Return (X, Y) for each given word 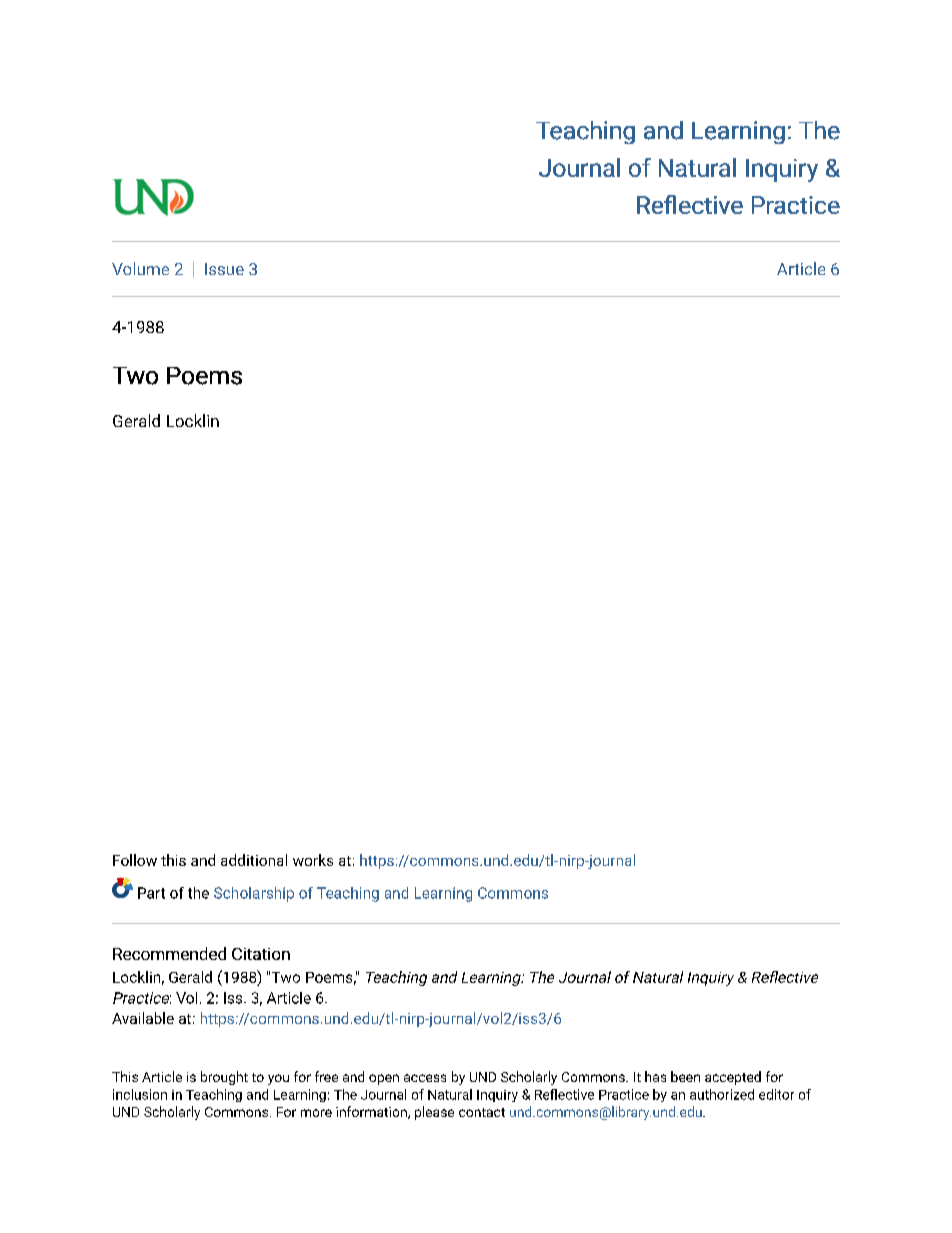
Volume (140, 268)
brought (224, 1078)
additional (254, 860)
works (313, 860)
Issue (224, 269)
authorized (722, 1094)
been (685, 1076)
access (425, 1078)
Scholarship (254, 894)
